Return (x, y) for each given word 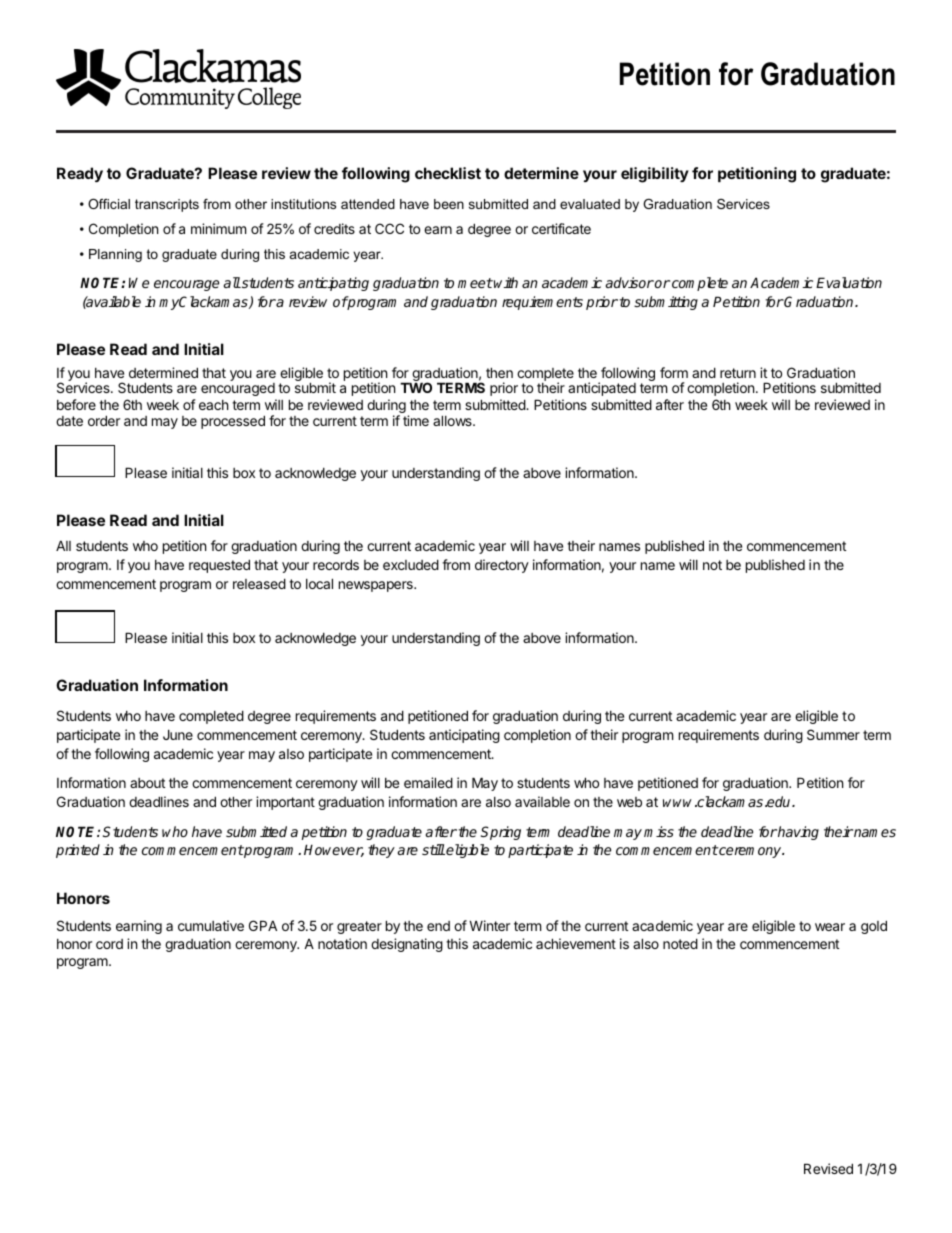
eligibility (655, 175)
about (147, 783)
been (449, 204)
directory (502, 566)
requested (219, 566)
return (738, 373)
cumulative (211, 925)
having (797, 833)
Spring (501, 833)
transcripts (167, 205)
